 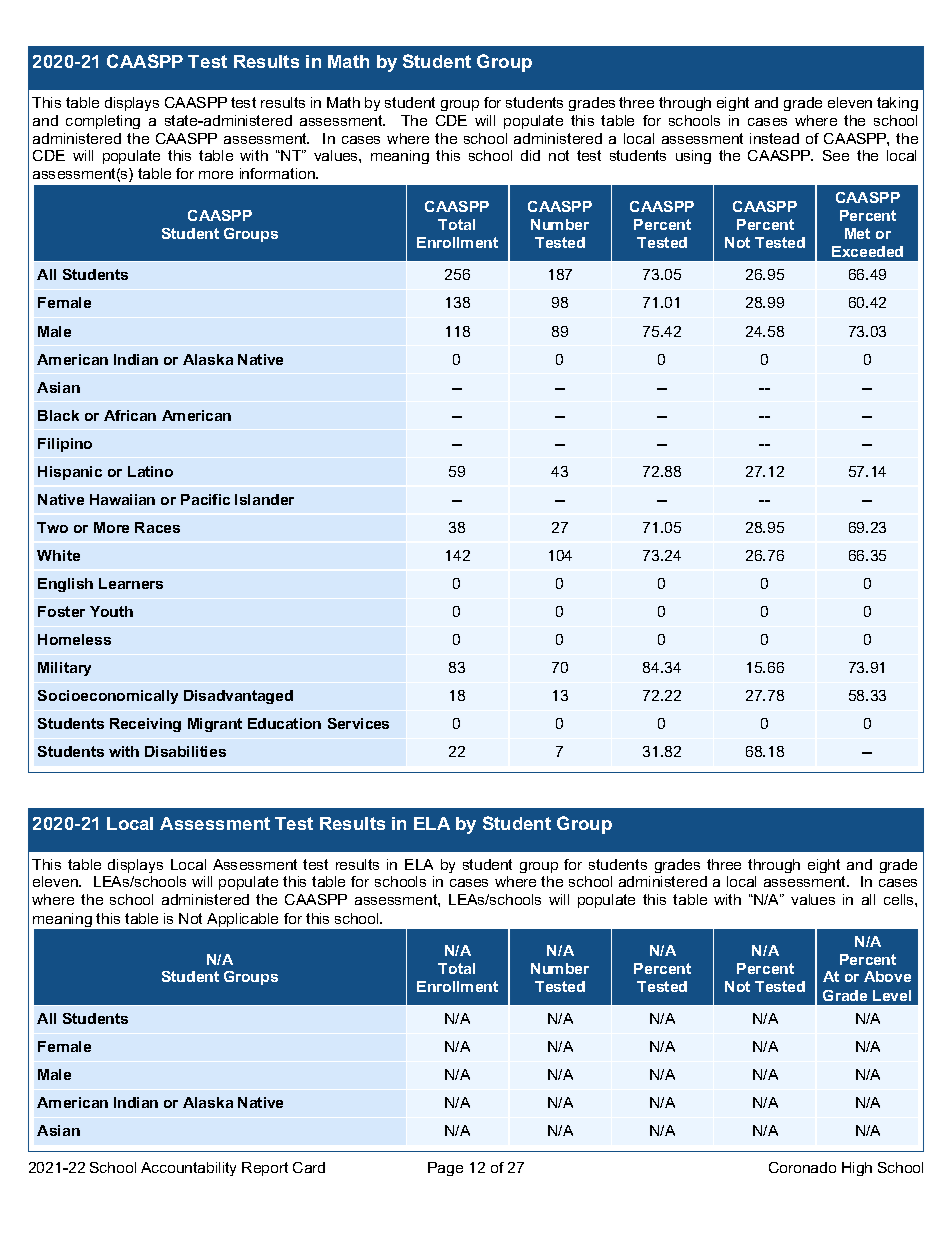 I want to click on Disabilities, so click(x=185, y=751).
